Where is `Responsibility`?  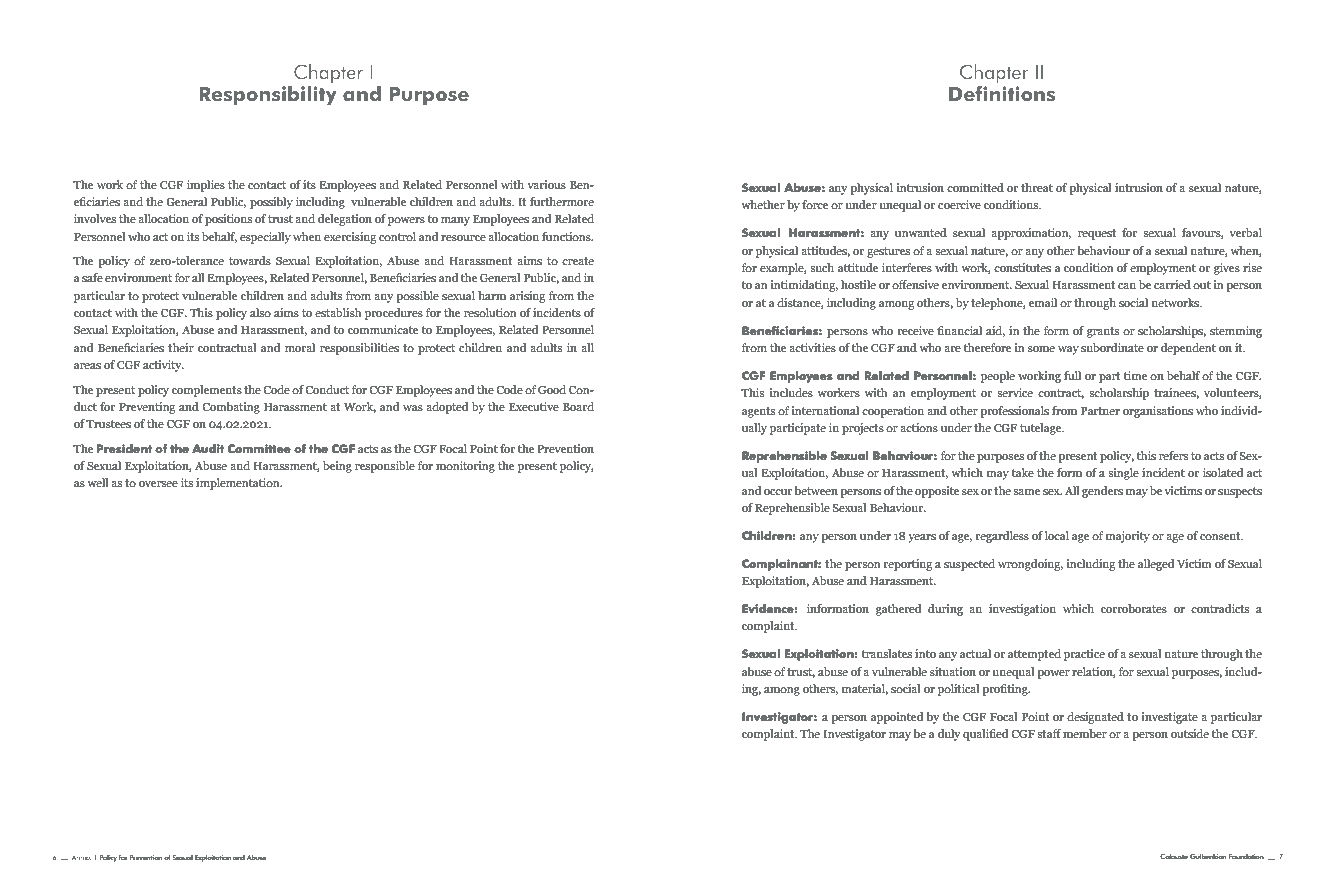
Responsibility is located at coordinates (268, 96).
